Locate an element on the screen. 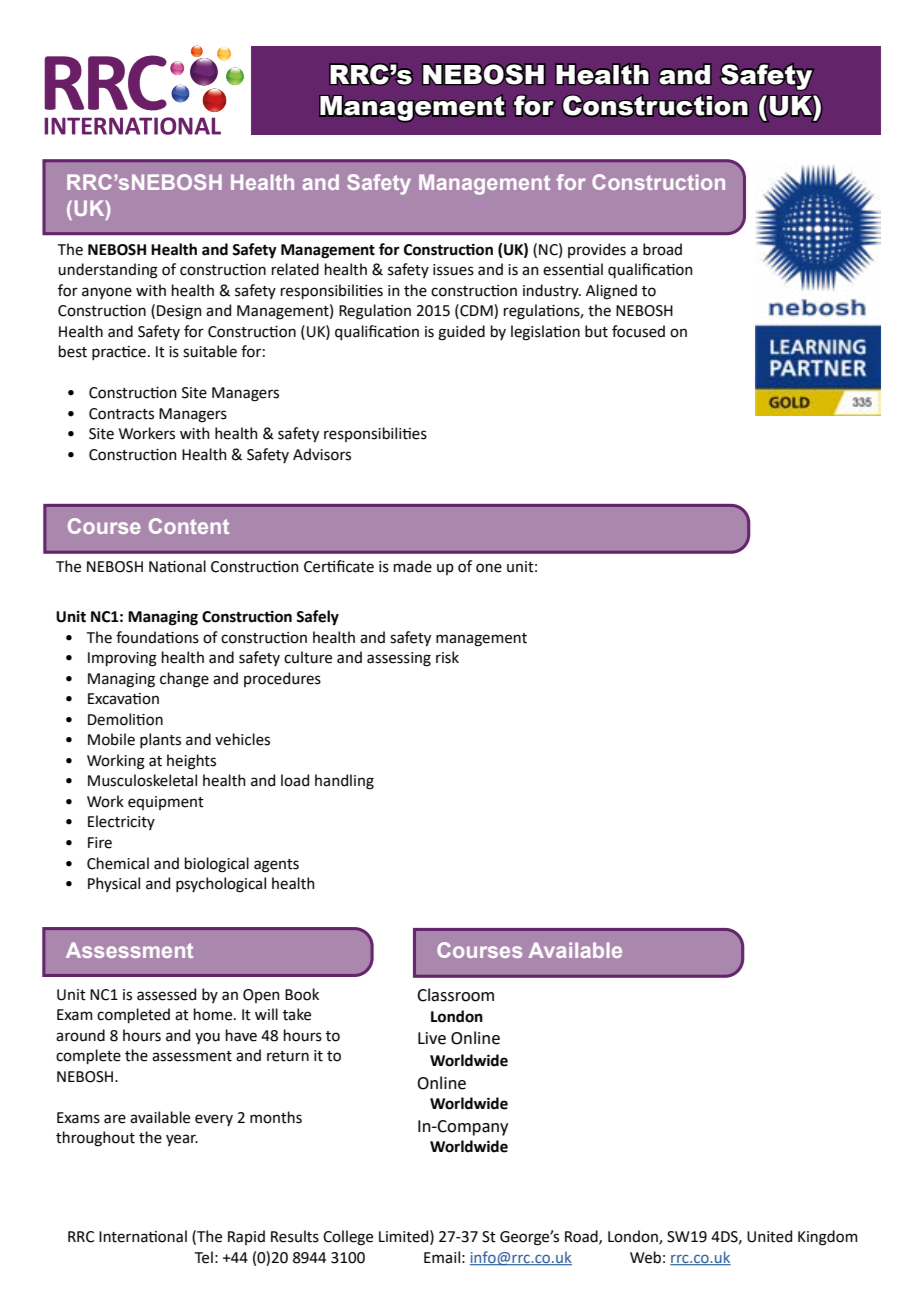  risk is located at coordinates (447, 657).
